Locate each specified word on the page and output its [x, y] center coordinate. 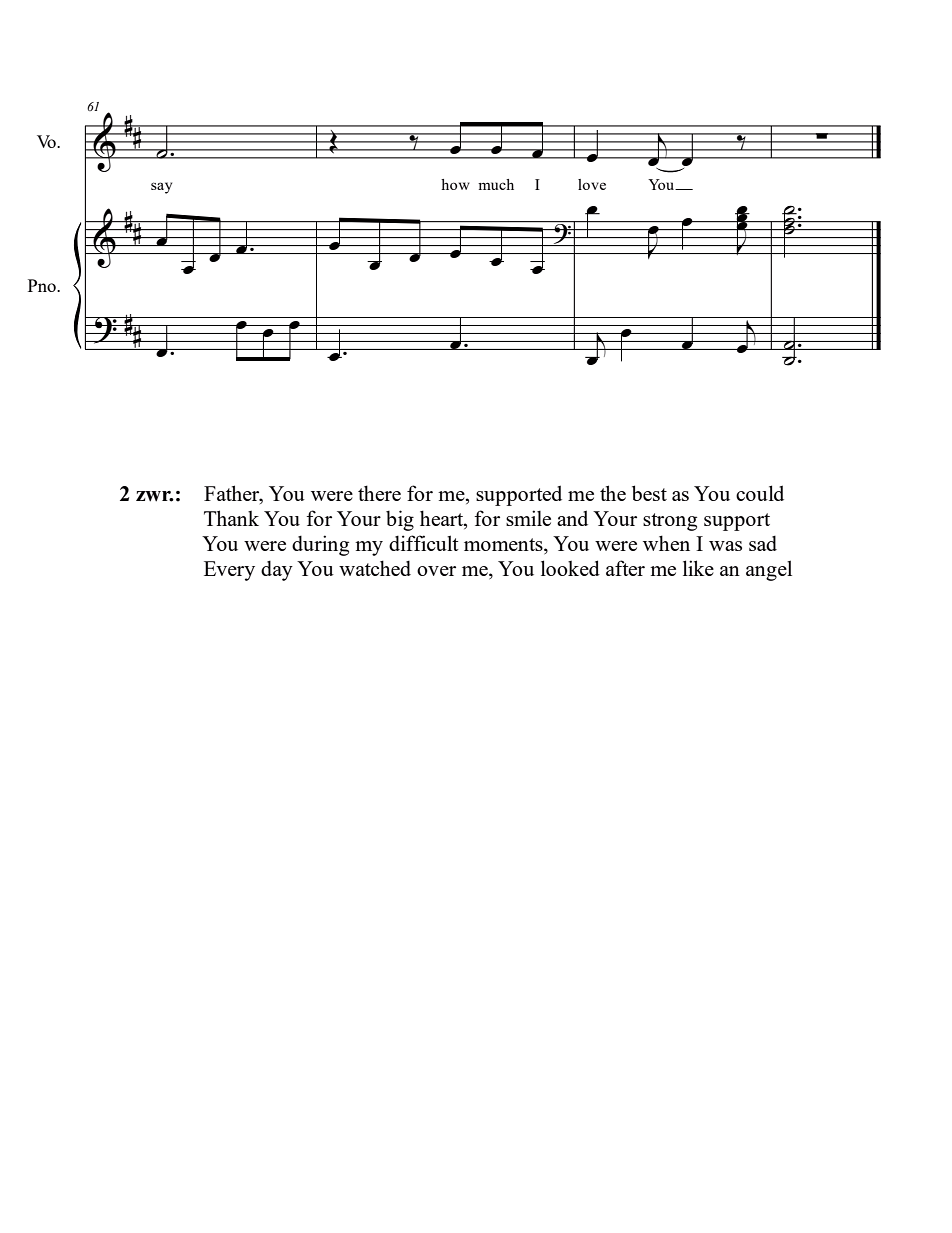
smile [528, 518]
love [592, 184]
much [496, 184]
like [698, 568]
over [436, 571]
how [455, 184]
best [649, 493]
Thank [231, 518]
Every [229, 571]
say [161, 188]
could [760, 493]
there [379, 493]
